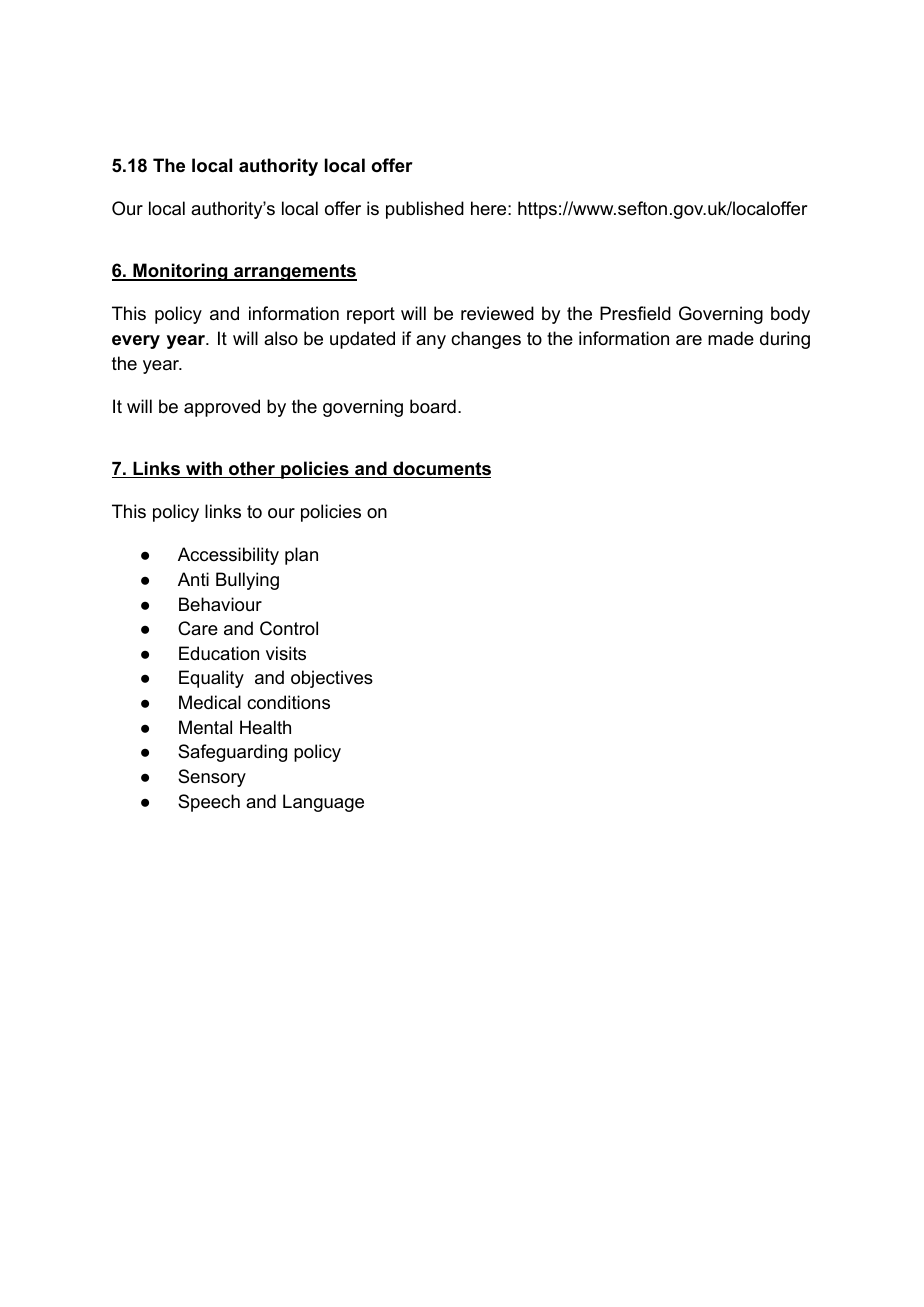  I want to click on documents, so click(441, 469).
